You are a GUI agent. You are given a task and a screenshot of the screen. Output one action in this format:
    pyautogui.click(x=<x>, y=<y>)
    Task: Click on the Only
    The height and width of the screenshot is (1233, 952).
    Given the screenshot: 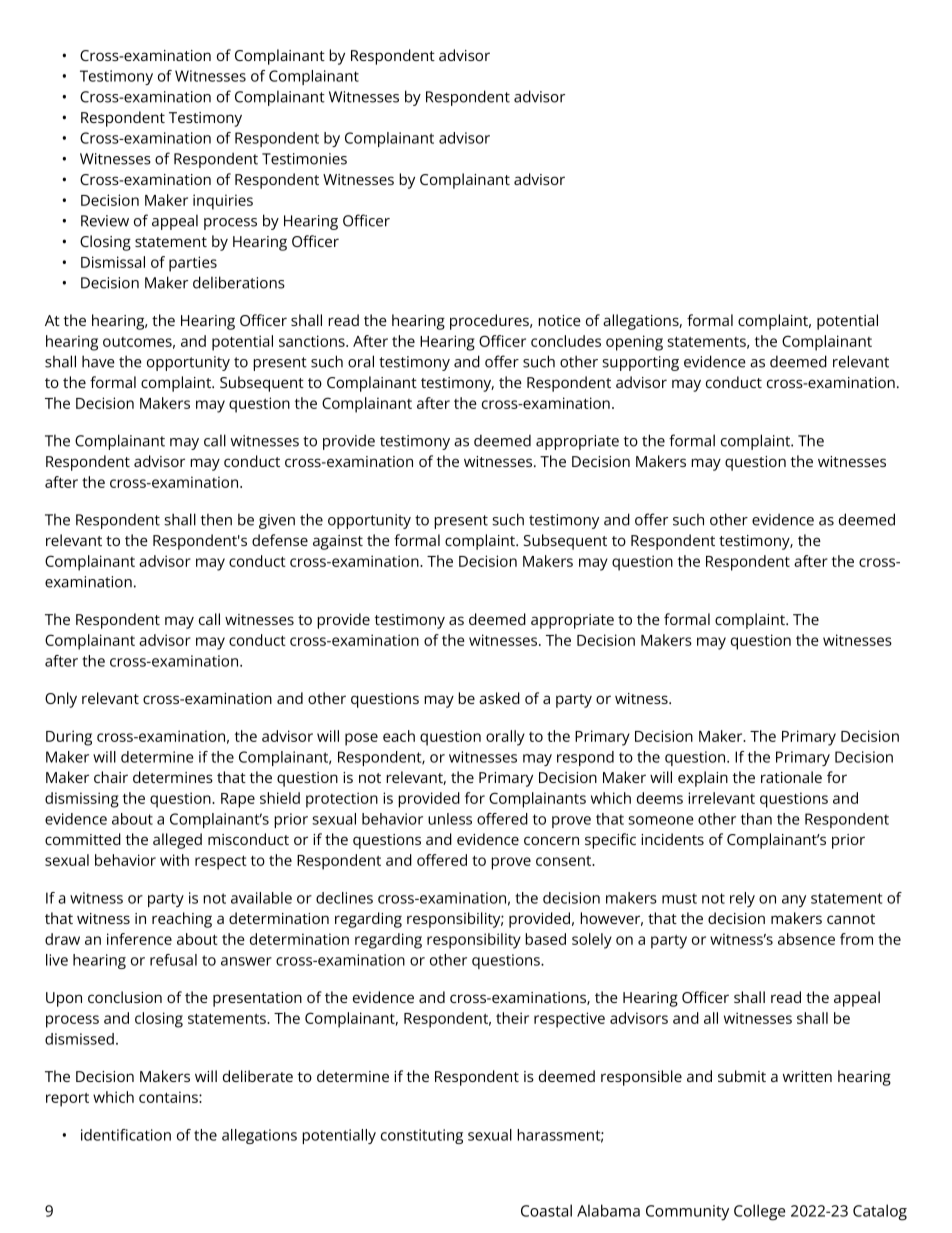 What is the action you would take?
    pyautogui.click(x=61, y=700)
